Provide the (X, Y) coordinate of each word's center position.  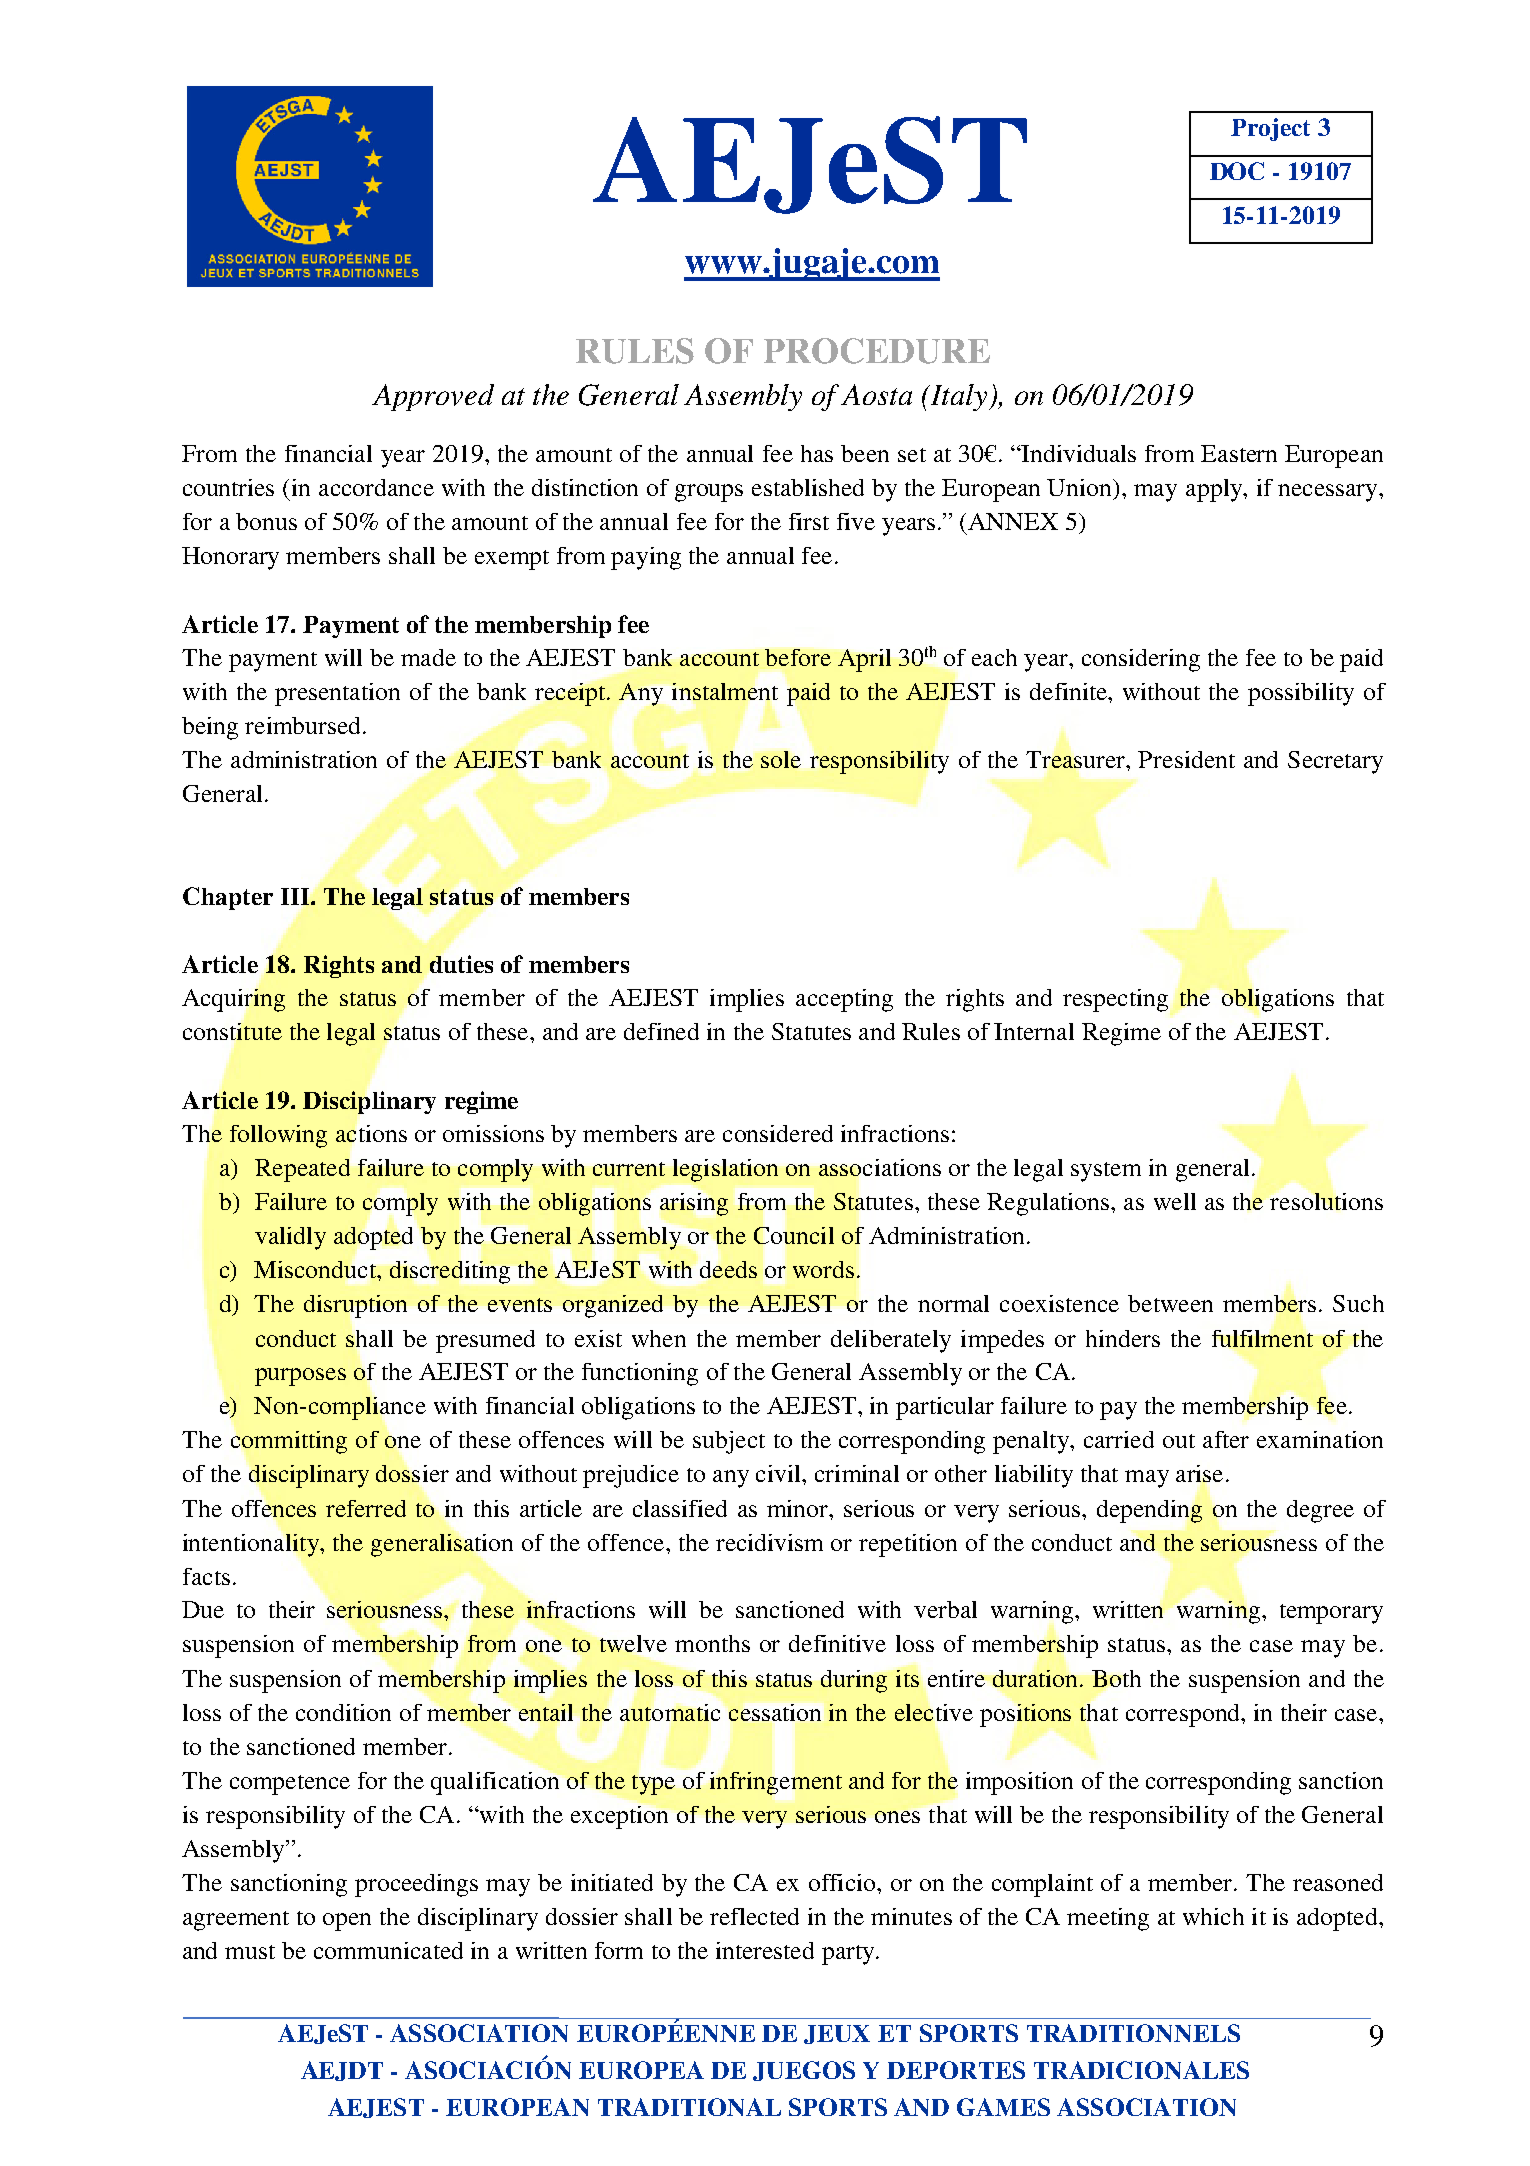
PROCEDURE (877, 351)
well (1175, 1201)
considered (778, 1133)
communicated (388, 1950)
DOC (1237, 171)
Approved (433, 397)
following (278, 1136)
